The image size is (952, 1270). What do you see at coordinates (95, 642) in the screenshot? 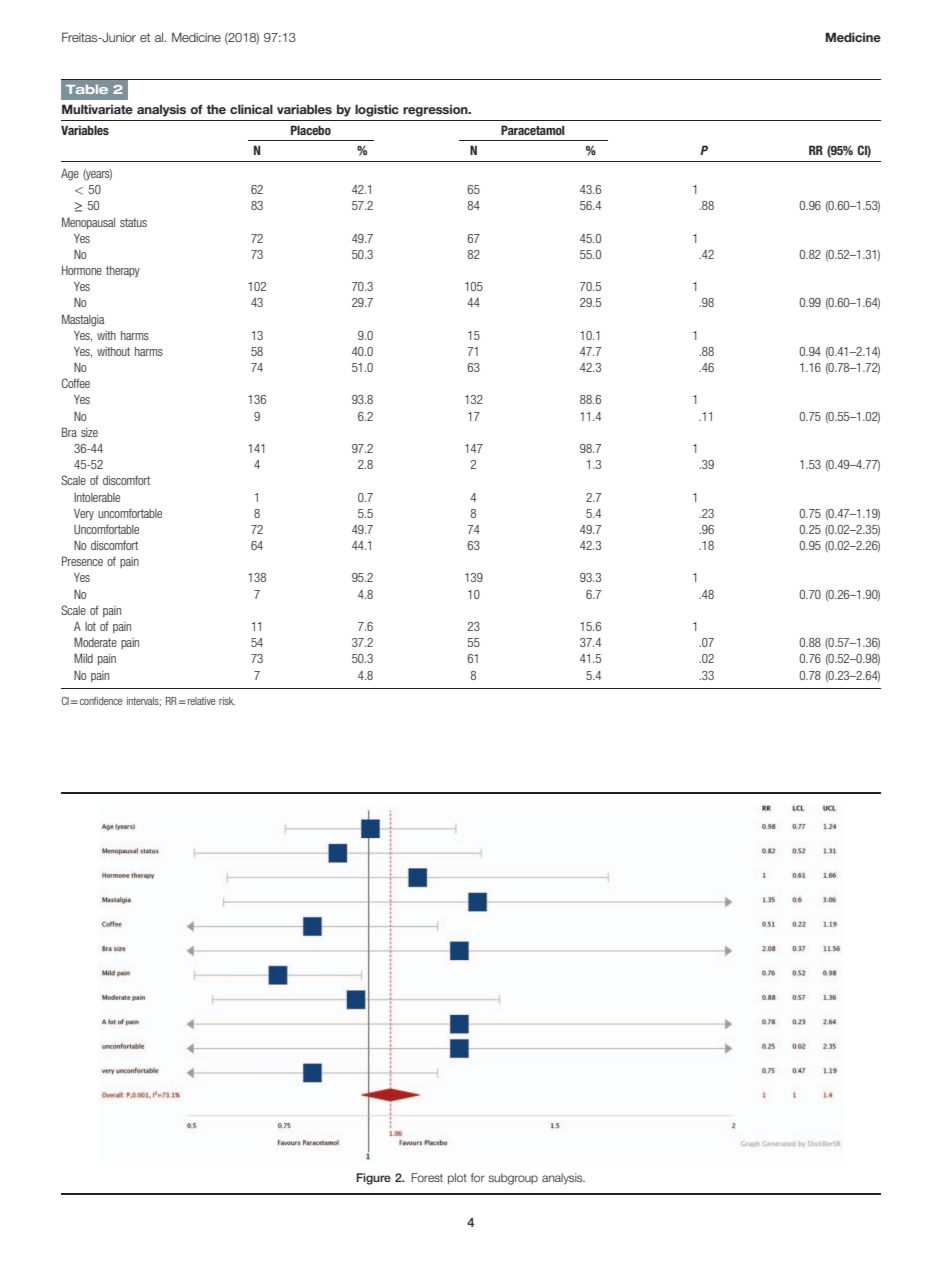
I see `Moderate` at bounding box center [95, 642].
